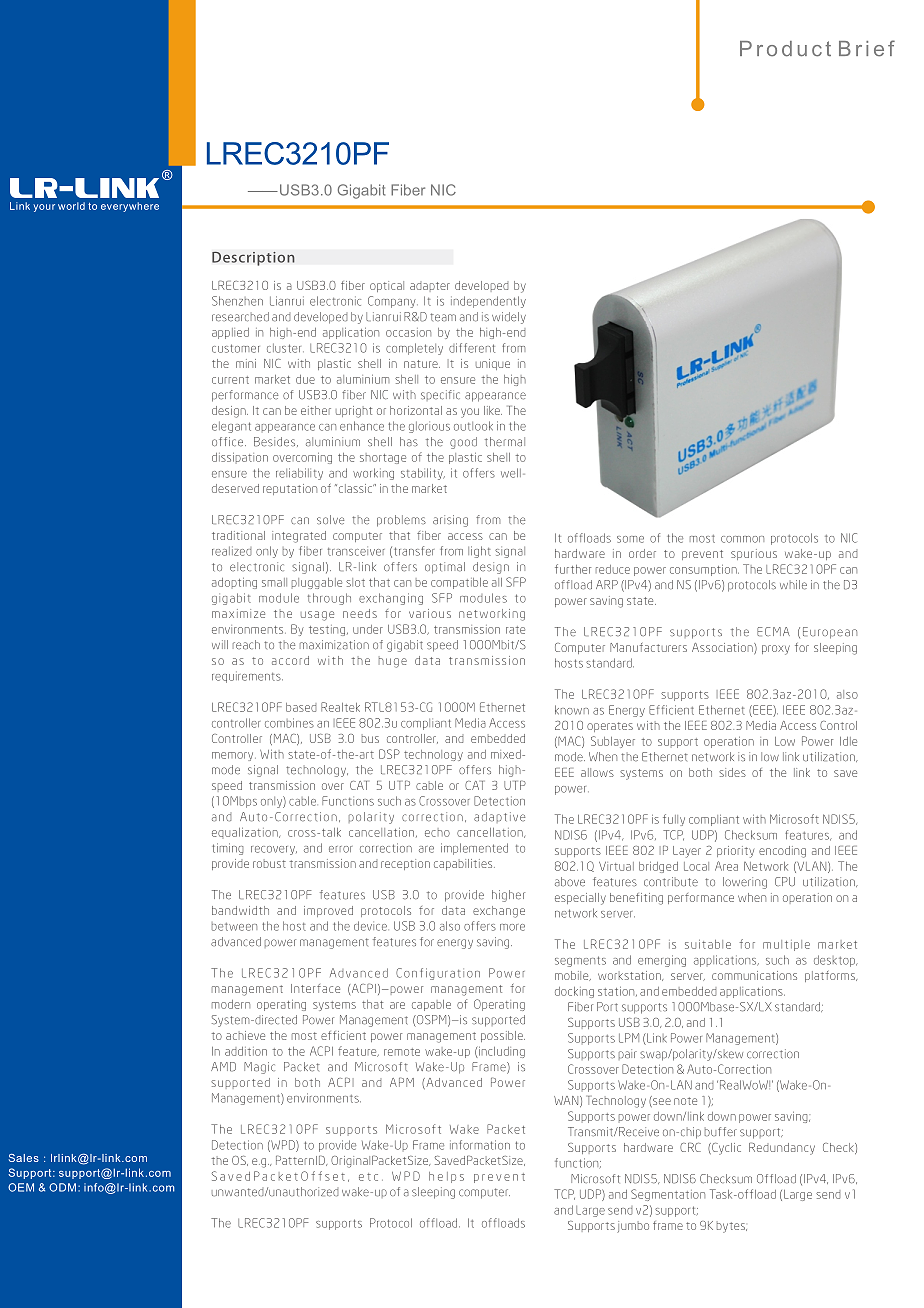  Describe the element at coordinates (509, 318) in the screenshot. I see `widely` at that location.
